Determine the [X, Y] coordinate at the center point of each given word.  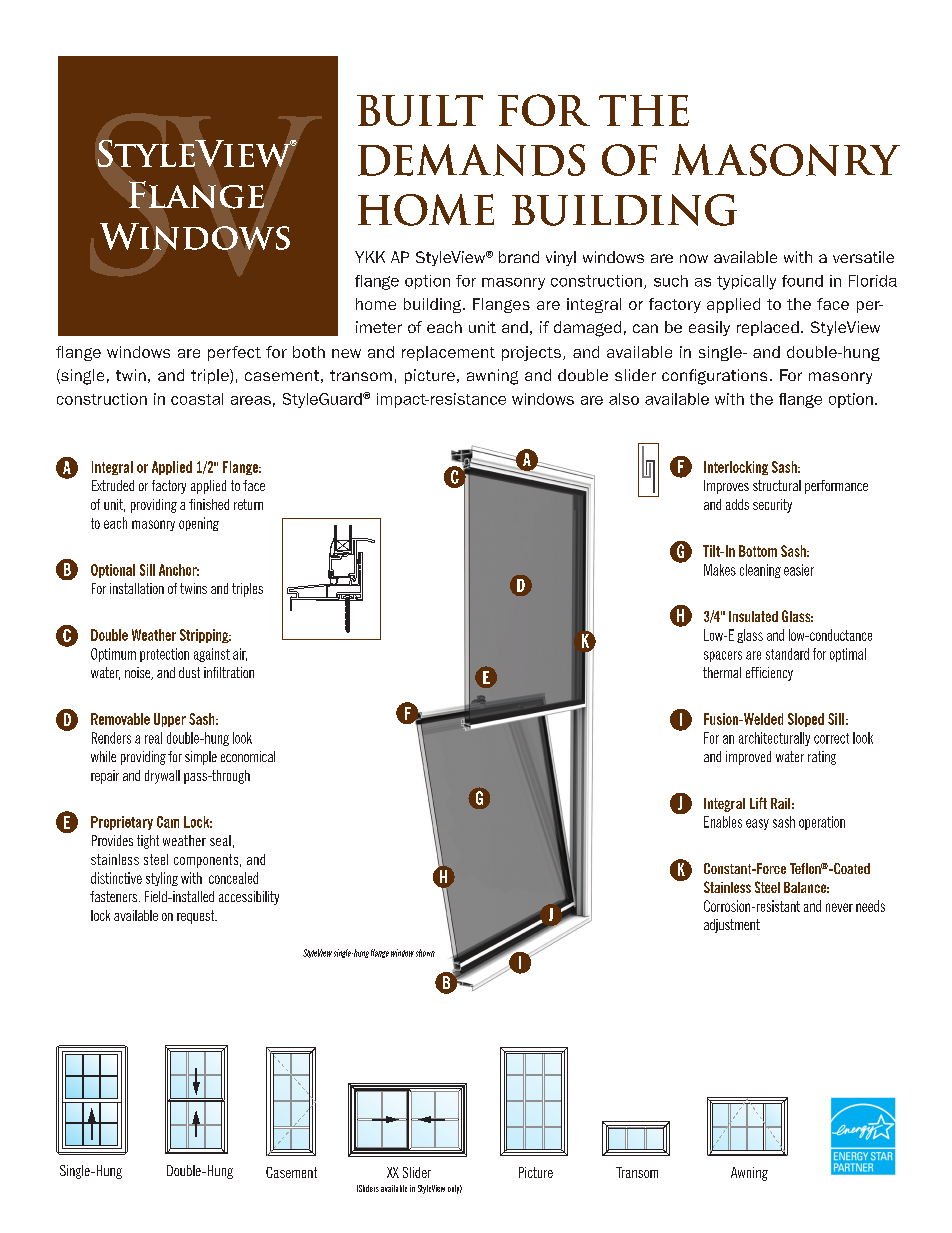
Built [420, 110]
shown [425, 953]
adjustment [732, 926]
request [197, 917]
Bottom [758, 551]
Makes [720, 570]
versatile [863, 257]
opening [199, 524]
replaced [768, 328]
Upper [170, 720]
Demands [471, 160]
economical [248, 756]
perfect [234, 353]
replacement [448, 353]
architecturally [774, 739]
